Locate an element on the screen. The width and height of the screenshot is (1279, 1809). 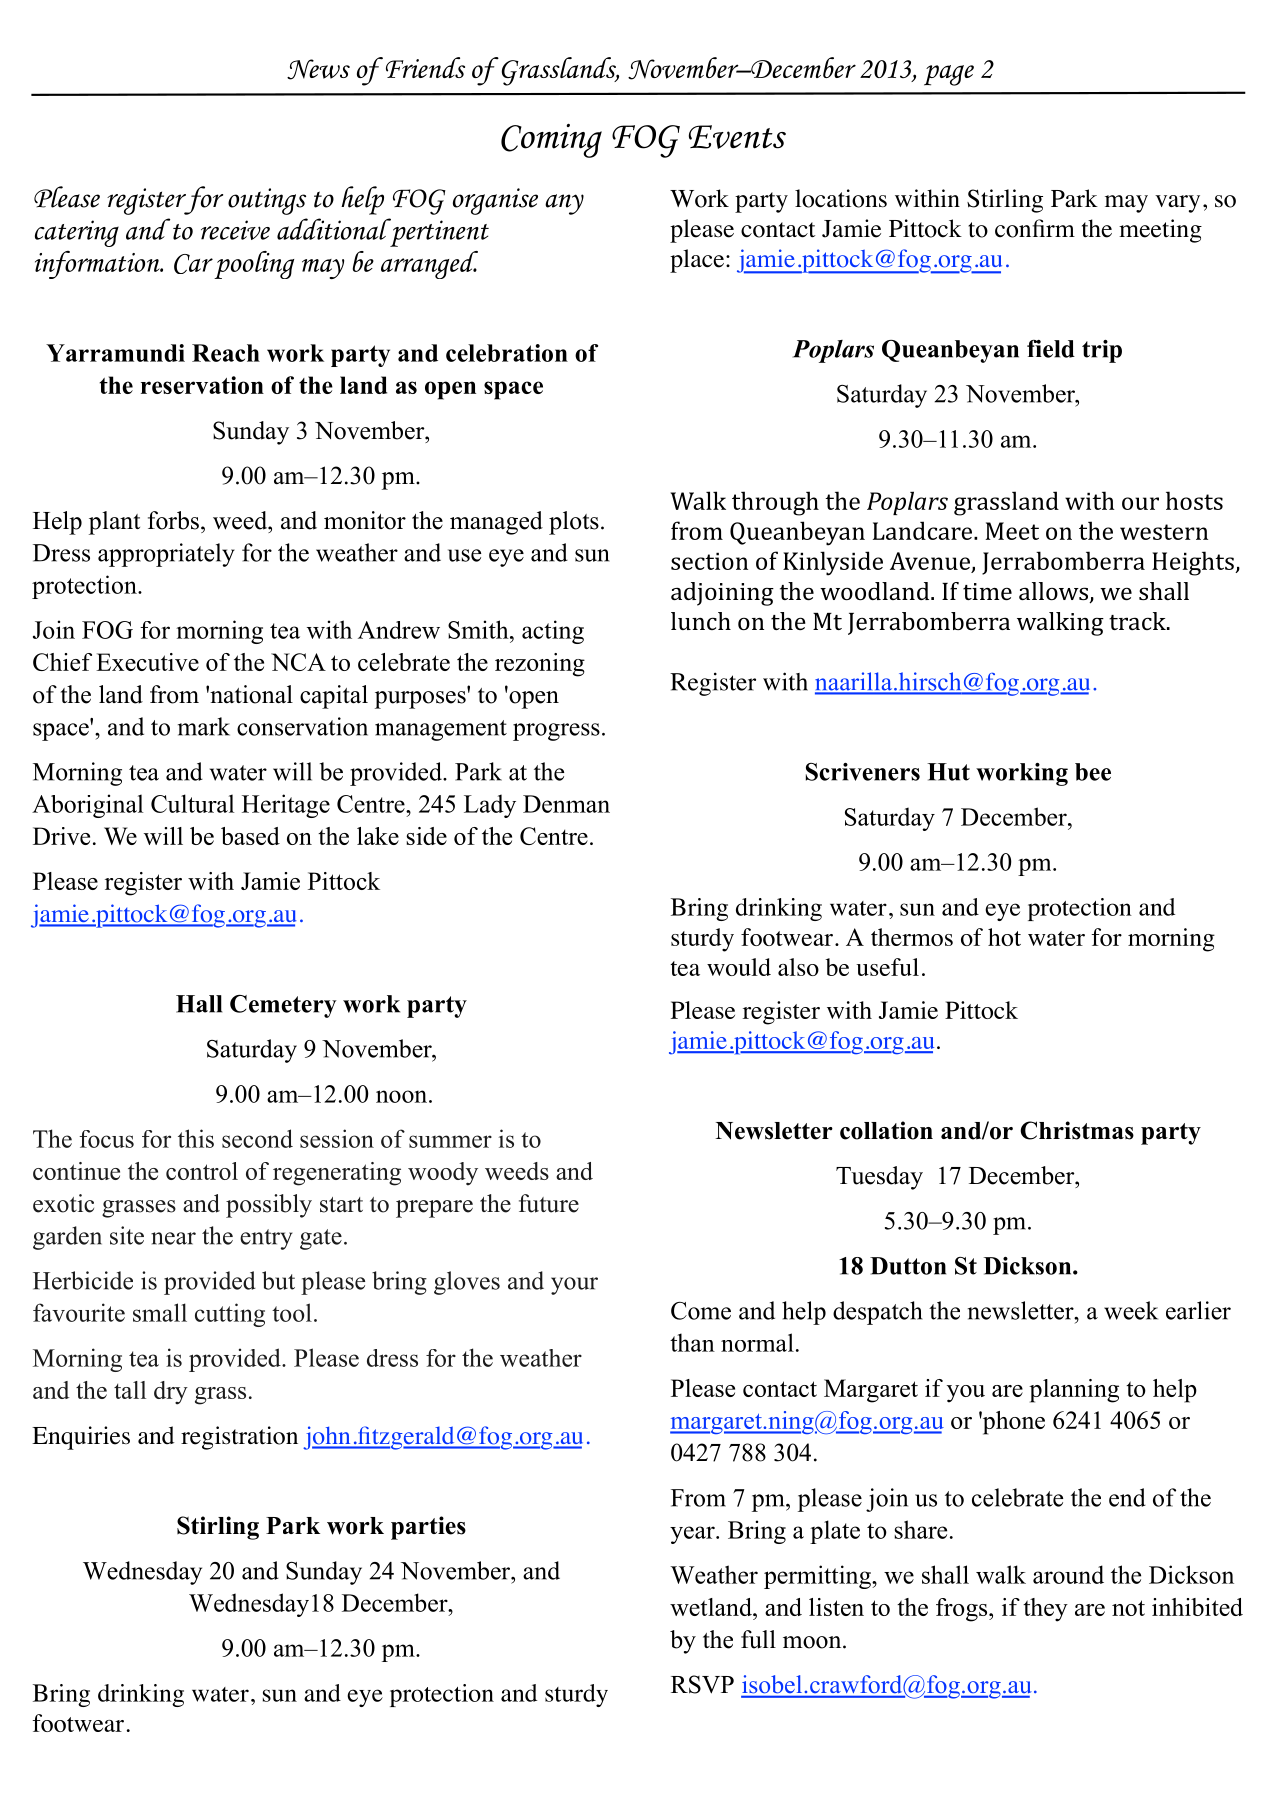
Christmas is located at coordinates (1077, 1130).
